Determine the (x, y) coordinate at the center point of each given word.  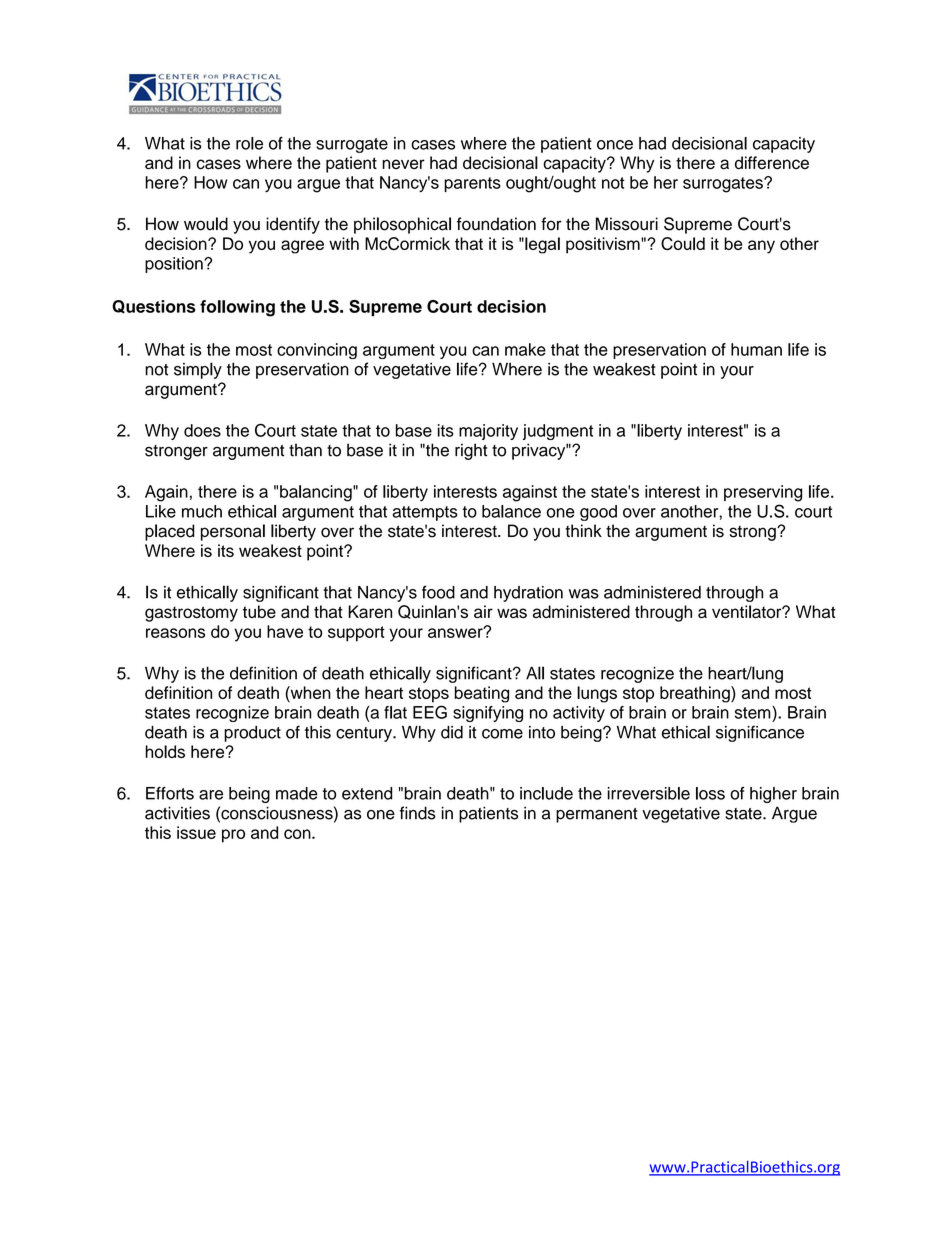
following (237, 308)
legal (541, 245)
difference (772, 163)
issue (196, 832)
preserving (763, 493)
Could (683, 243)
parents (472, 184)
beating (482, 694)
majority (488, 432)
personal (233, 532)
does (202, 430)
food (438, 592)
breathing (696, 694)
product (252, 734)
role (249, 143)
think (583, 530)
